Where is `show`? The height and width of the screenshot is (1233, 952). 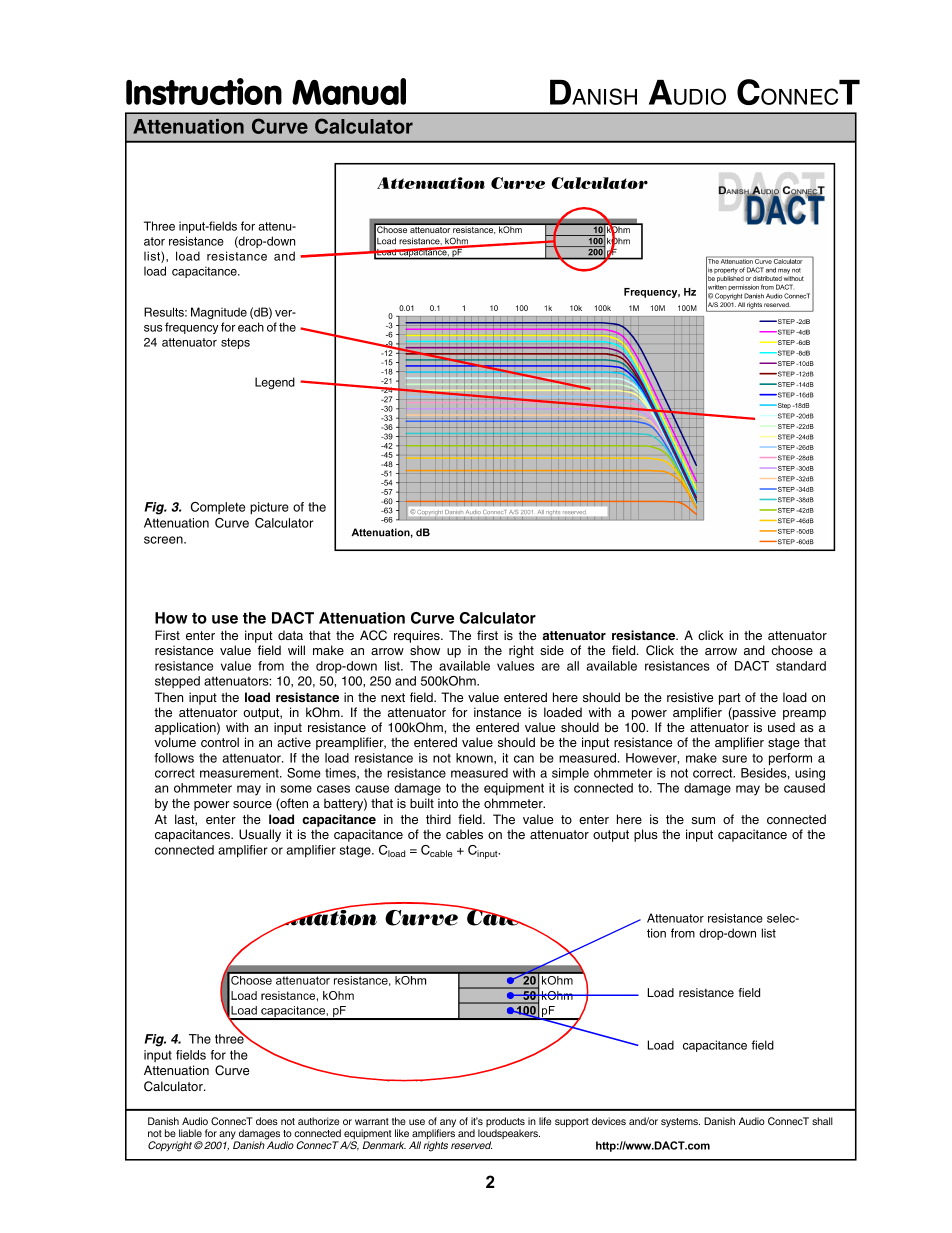 show is located at coordinates (425, 650).
